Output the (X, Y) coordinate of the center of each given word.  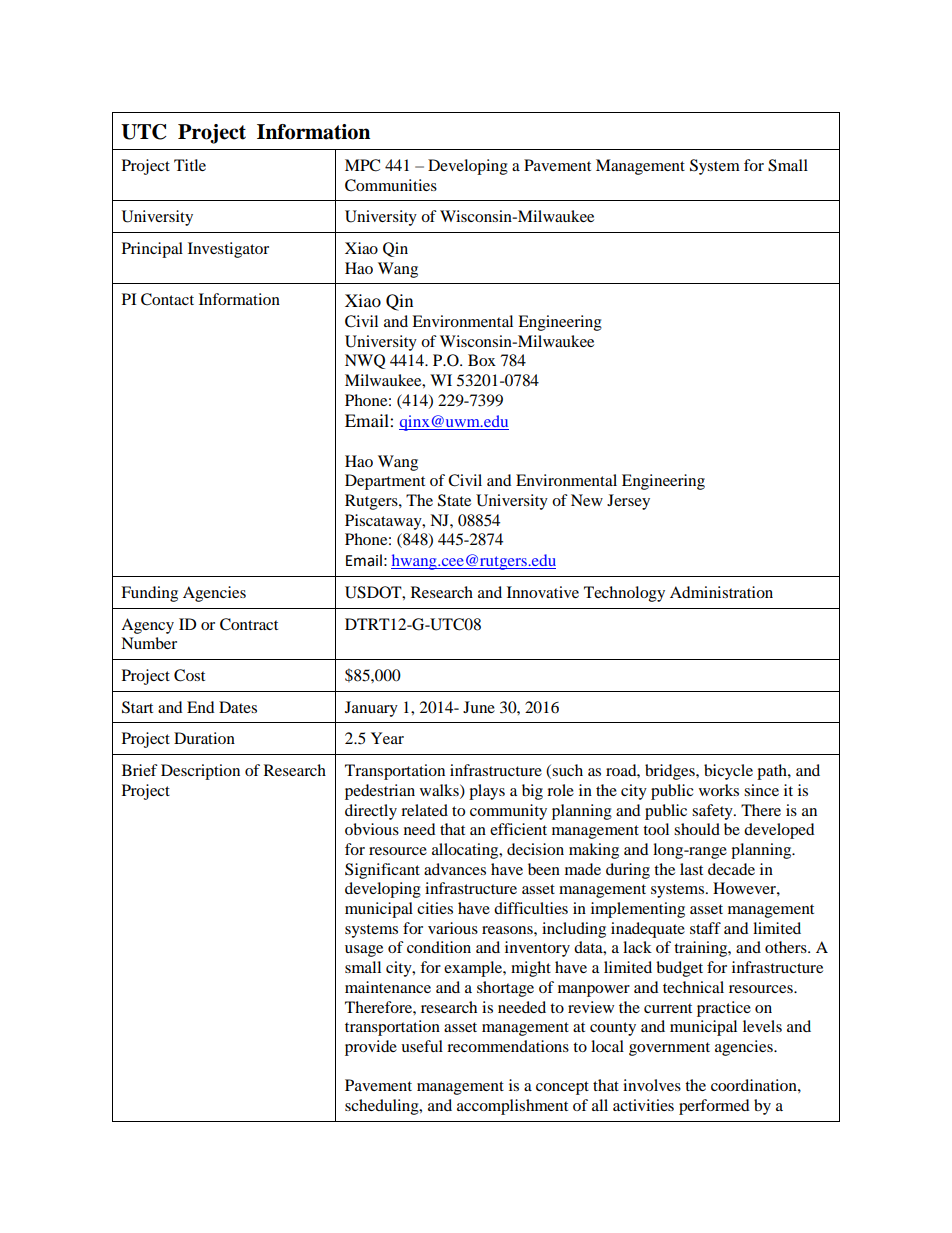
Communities (391, 185)
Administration (721, 592)
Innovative (543, 592)
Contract (249, 624)
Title (190, 165)
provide (371, 1048)
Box (482, 360)
